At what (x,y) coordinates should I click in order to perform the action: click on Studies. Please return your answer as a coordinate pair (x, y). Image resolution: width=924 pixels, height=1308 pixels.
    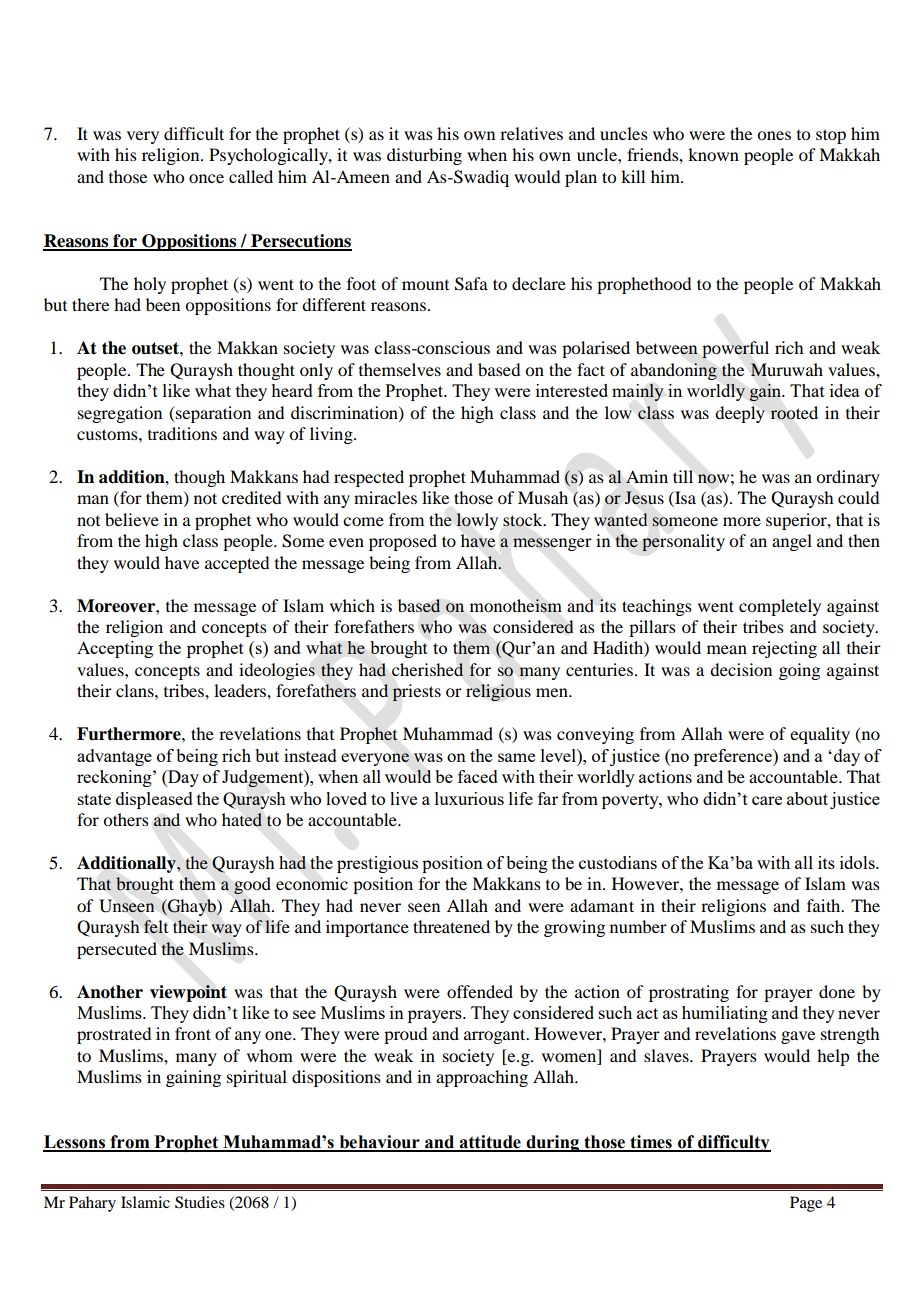
    Looking at the image, I should click on (200, 1202).
